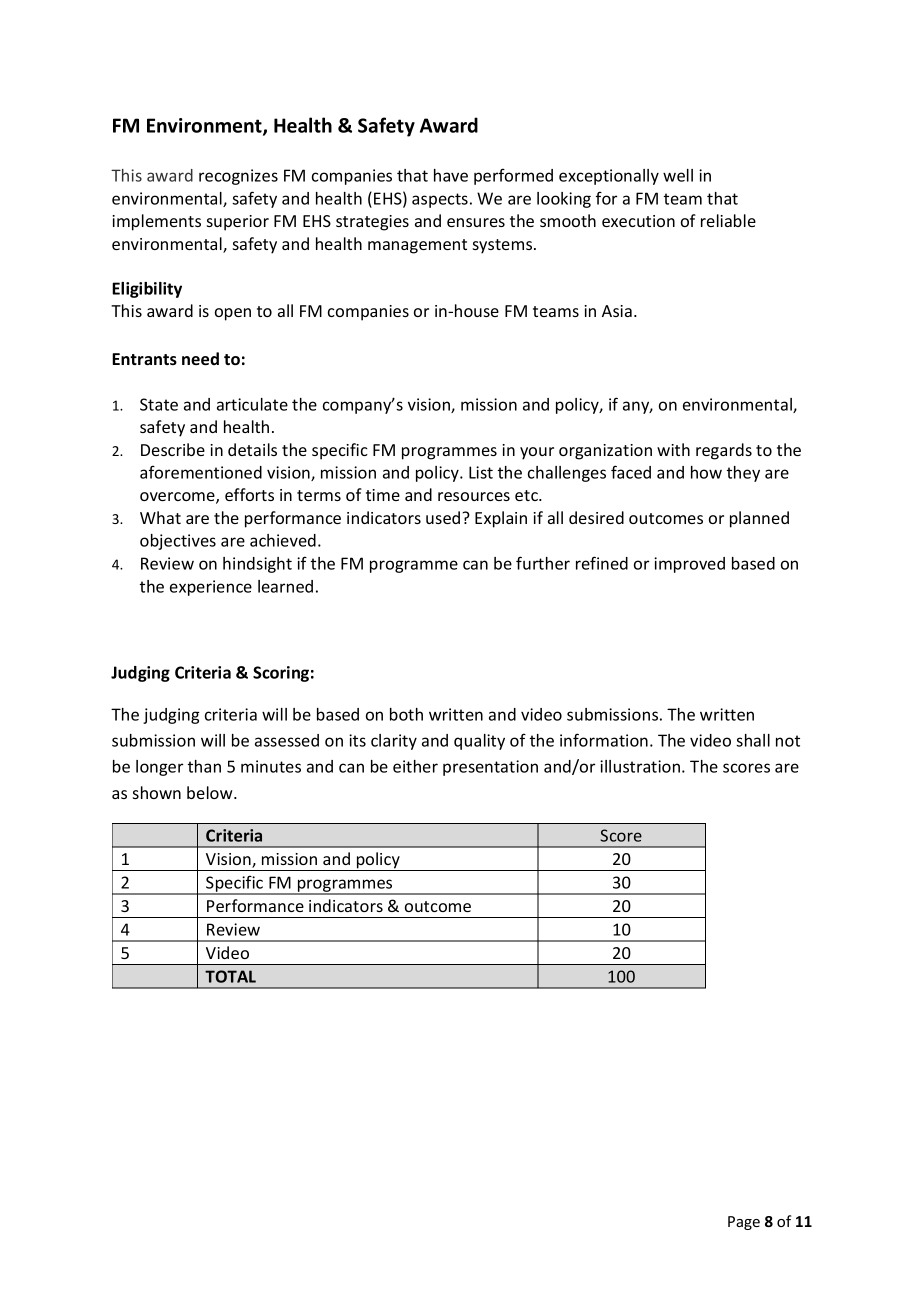 Image resolution: width=924 pixels, height=1308 pixels. What do you see at coordinates (788, 741) in the image?
I see `not` at bounding box center [788, 741].
